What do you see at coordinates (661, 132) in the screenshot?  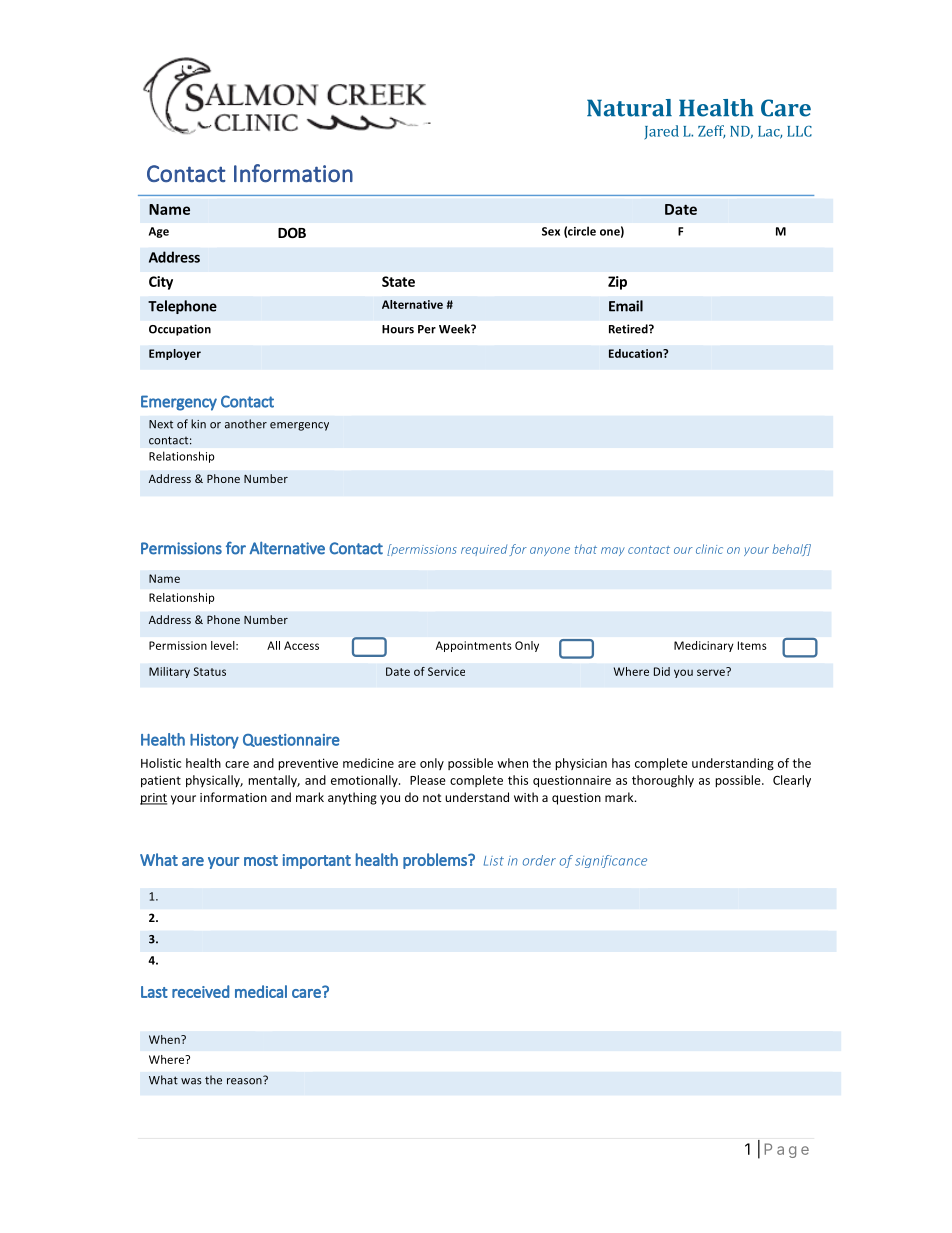 I see `Jared` at bounding box center [661, 132].
